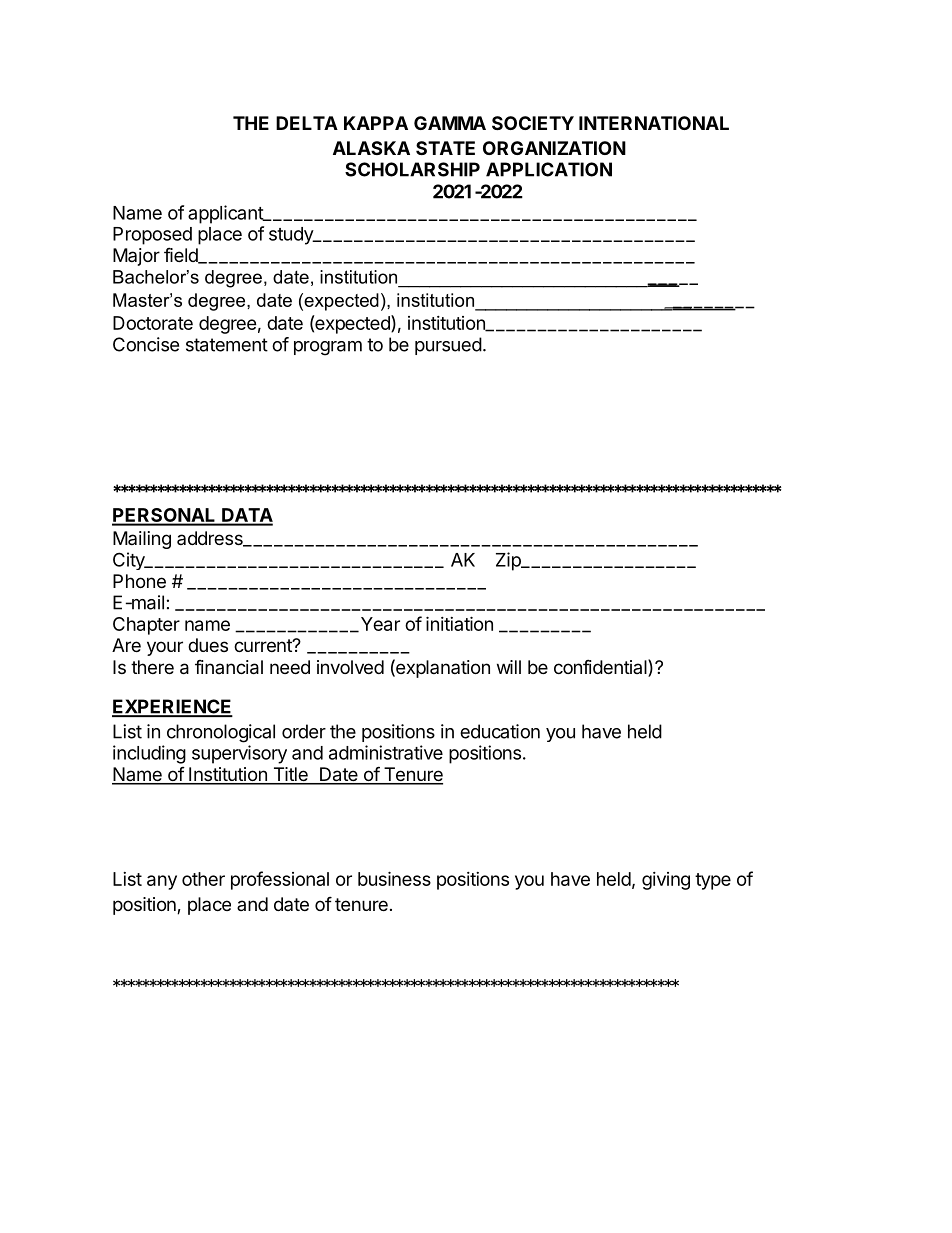  I want to click on Concise, so click(146, 344).
